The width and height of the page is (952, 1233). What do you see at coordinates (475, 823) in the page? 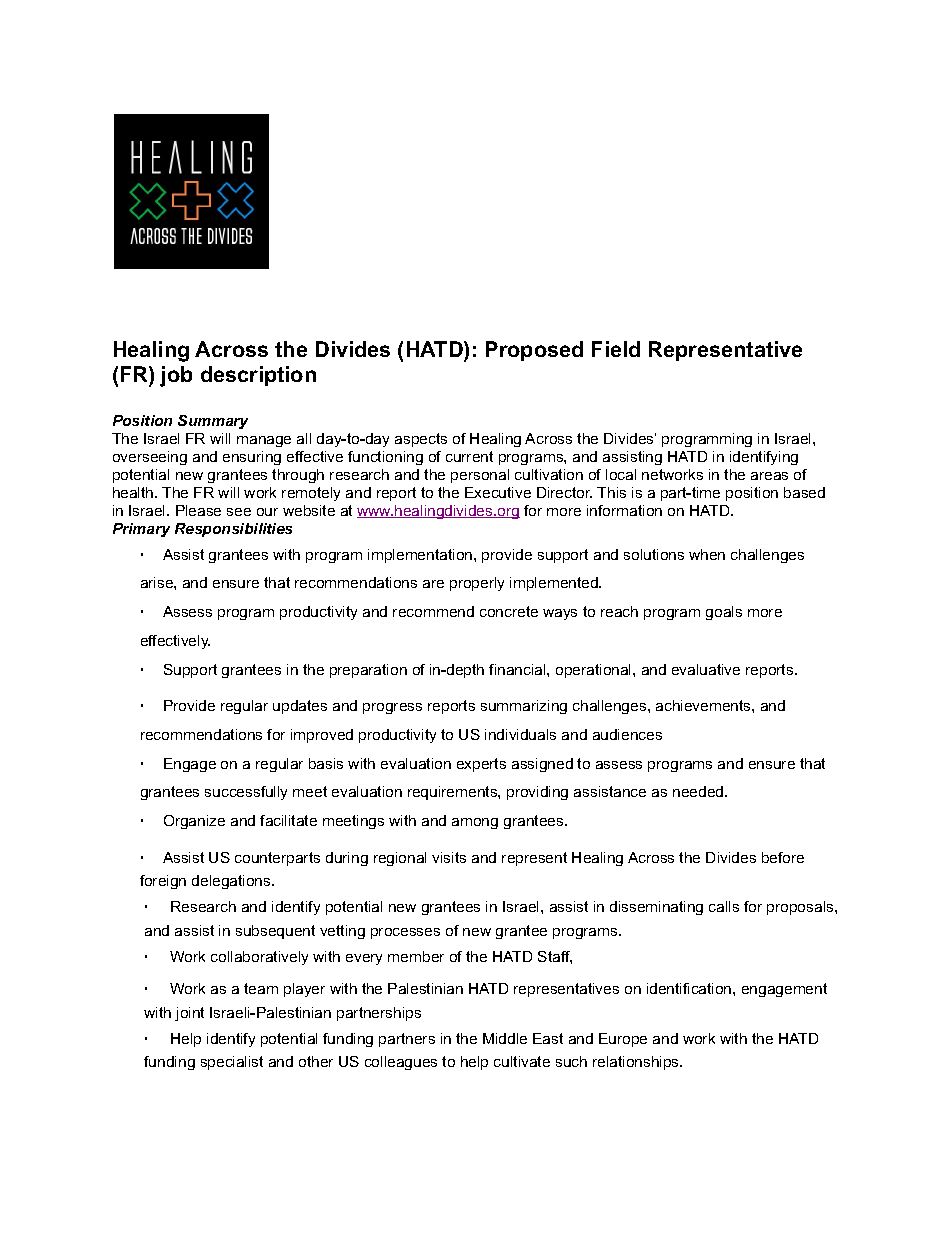
I see `among` at bounding box center [475, 823].
